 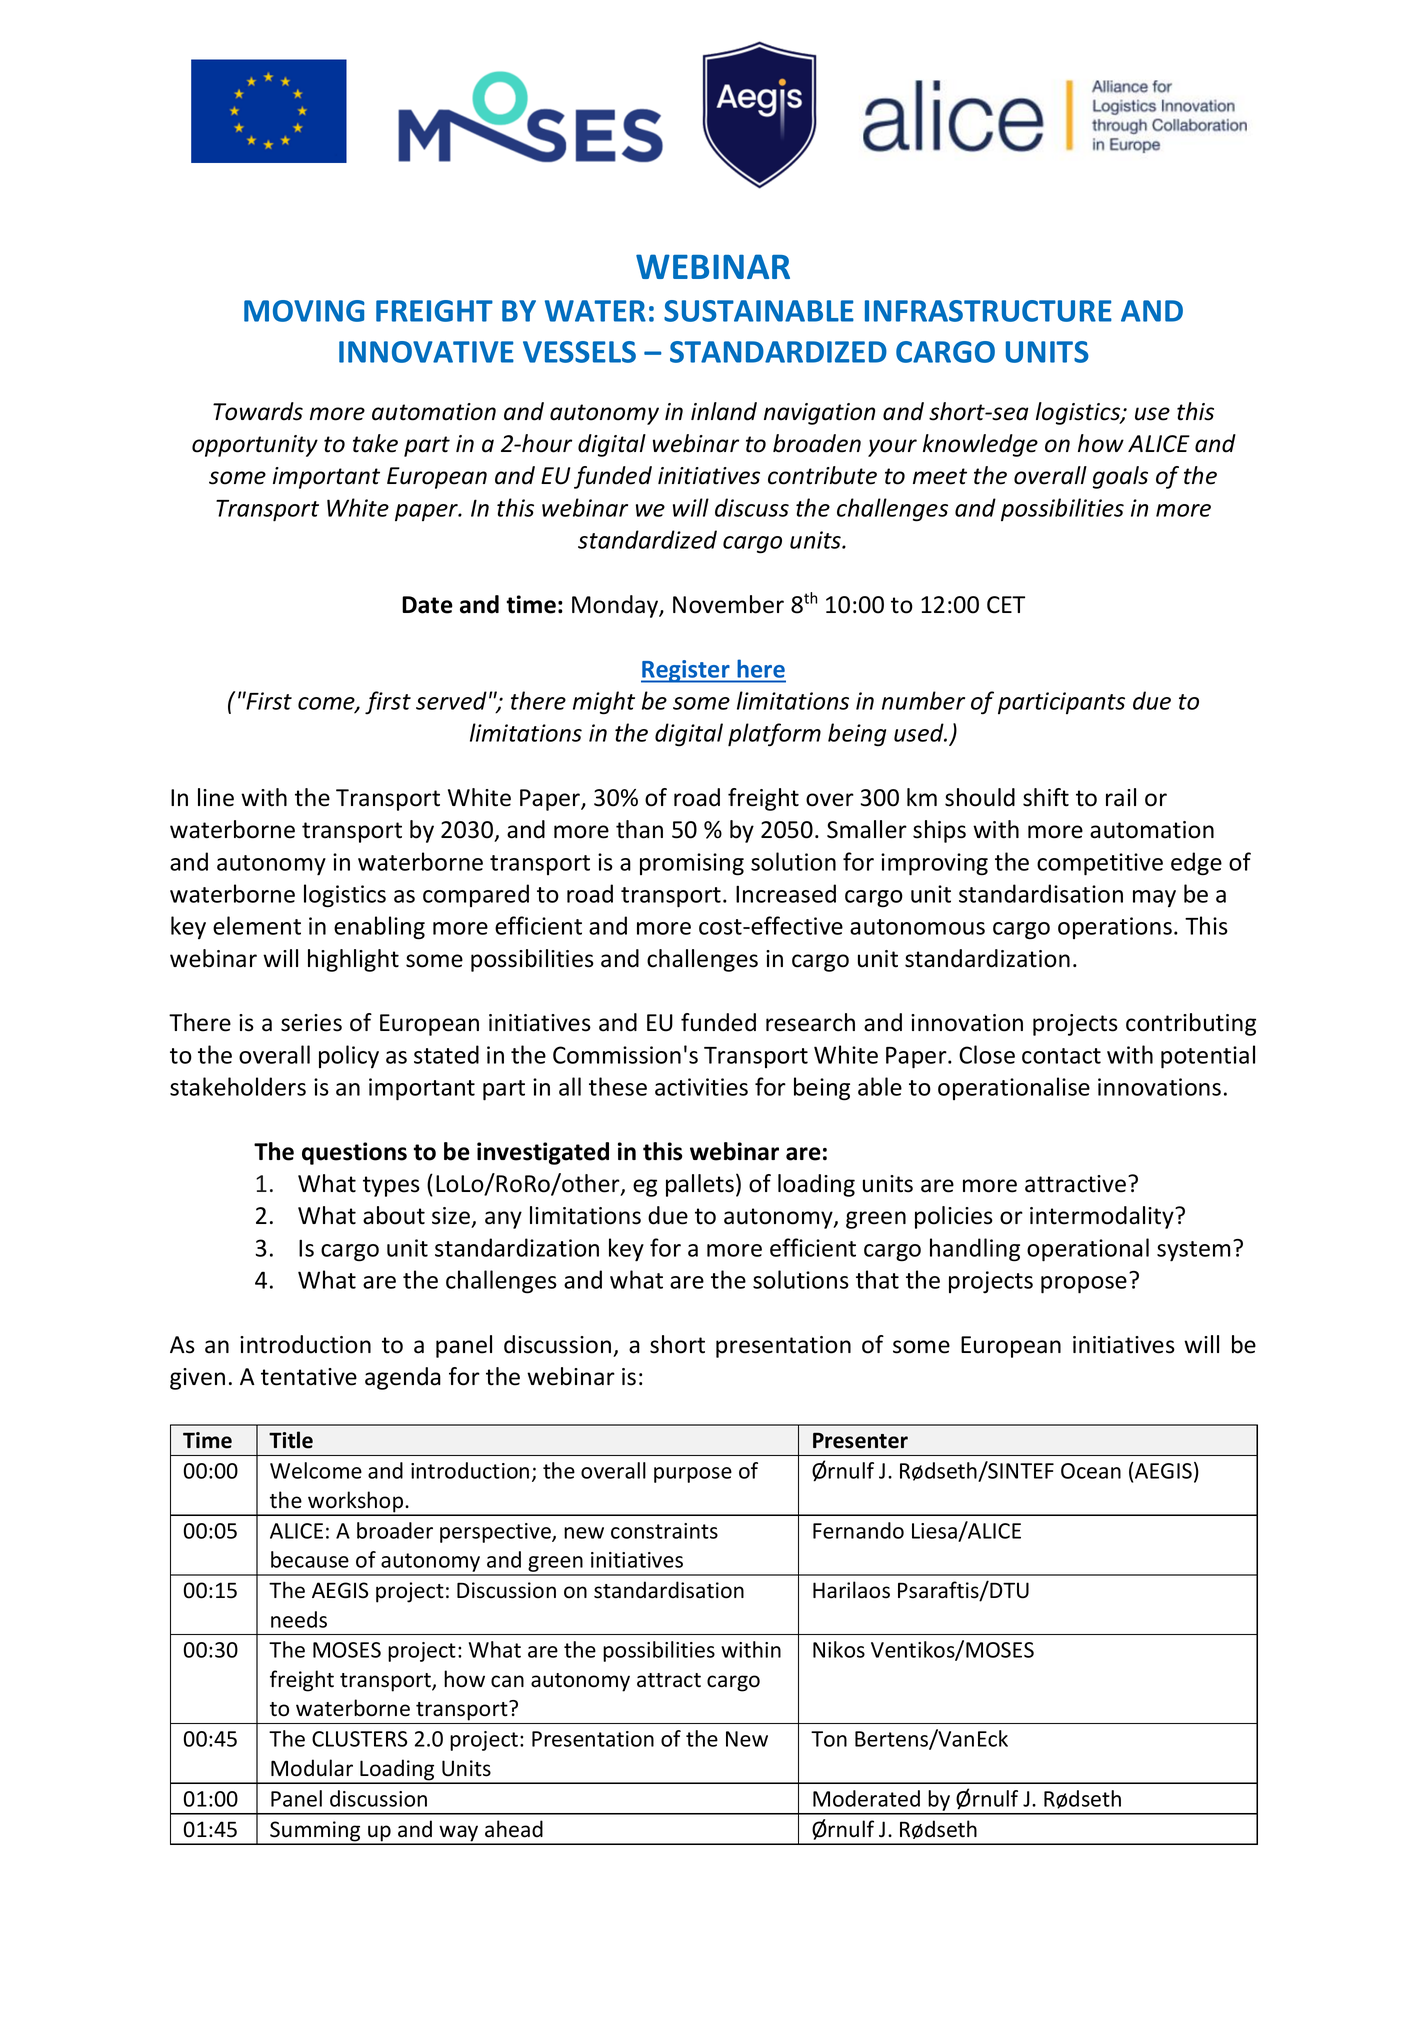 What do you see at coordinates (1091, 1471) in the screenshot?
I see `Ocean` at bounding box center [1091, 1471].
